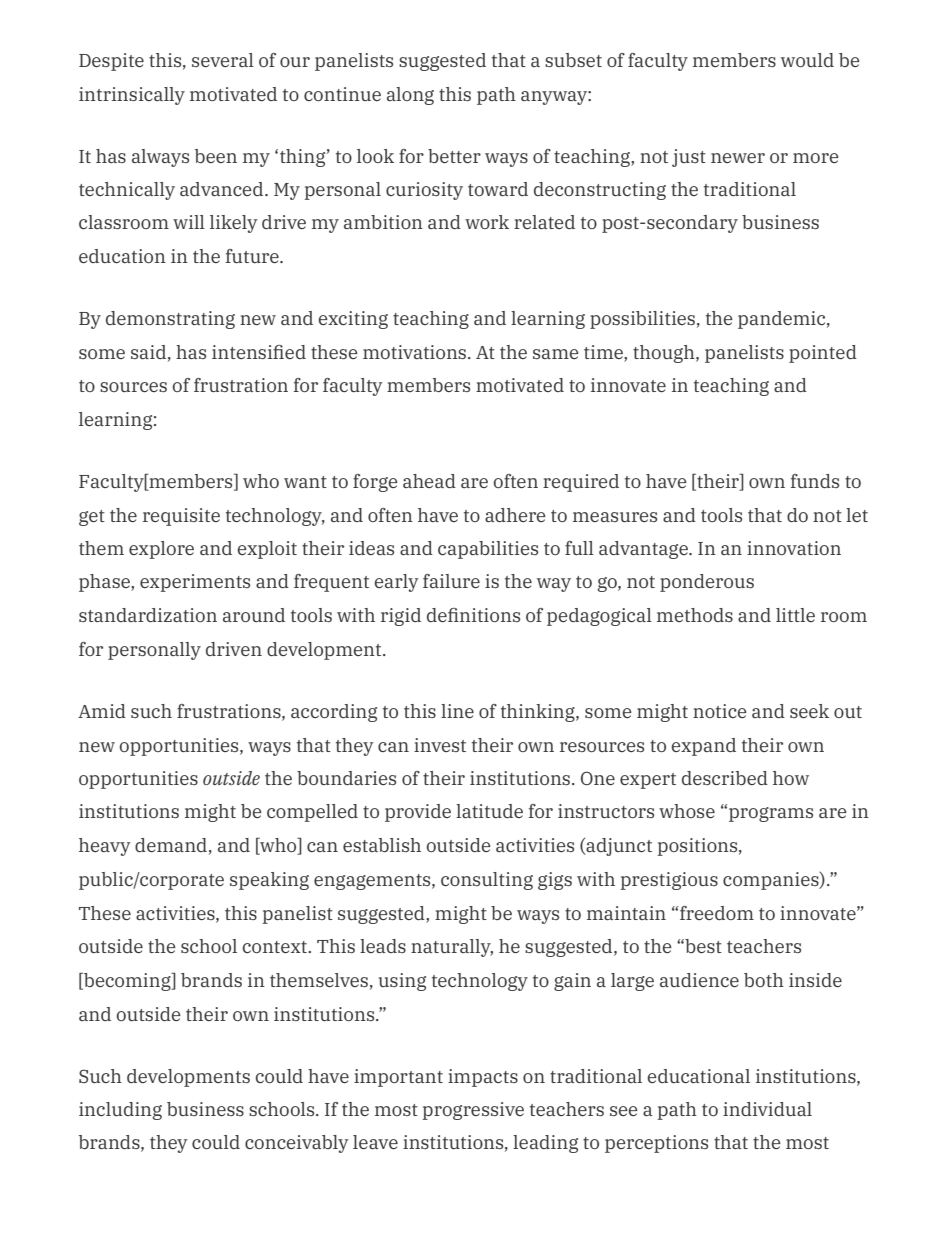 This document has width=952, height=1233. I want to click on along, so click(410, 96).
